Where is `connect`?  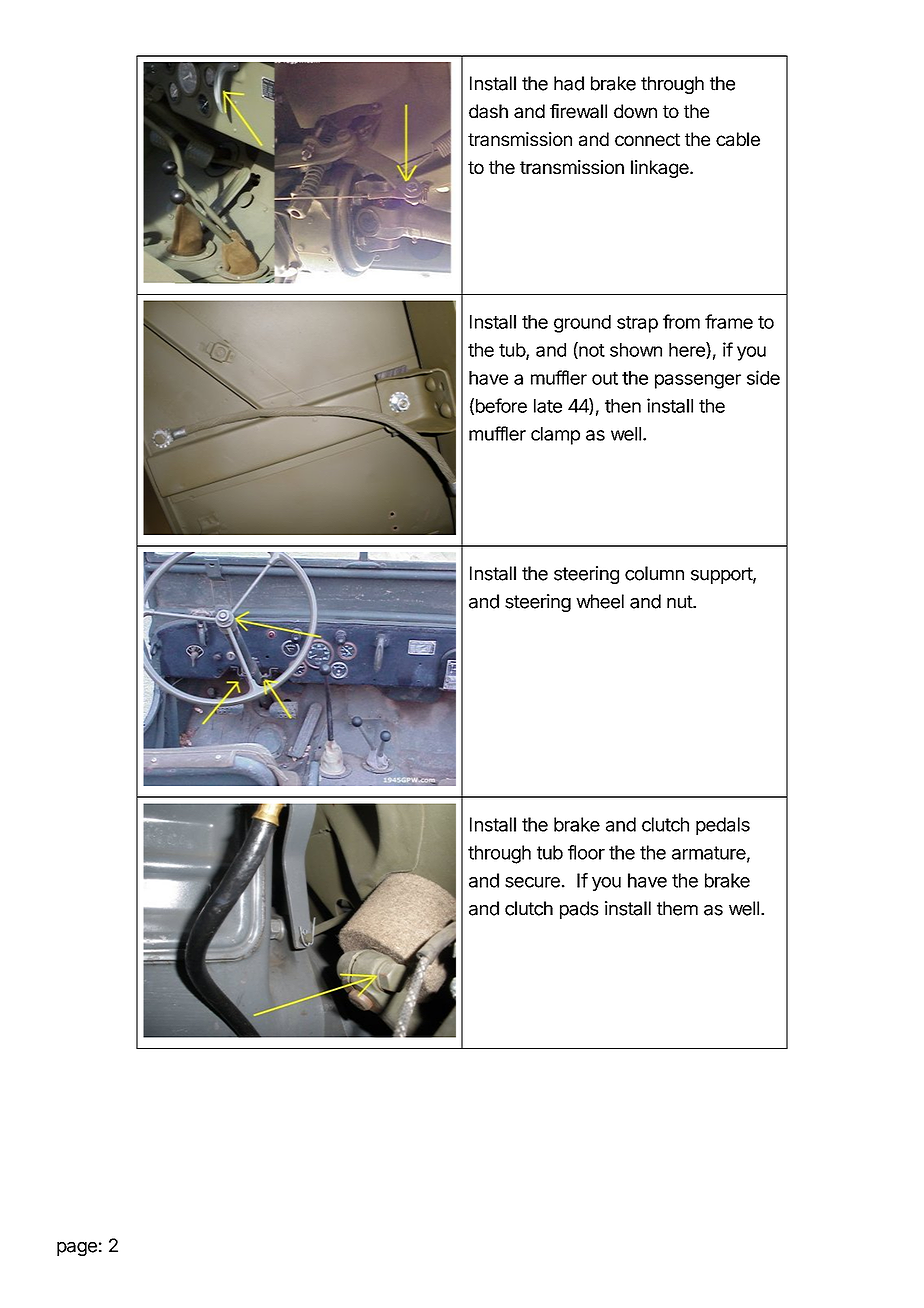 connect is located at coordinates (647, 139).
